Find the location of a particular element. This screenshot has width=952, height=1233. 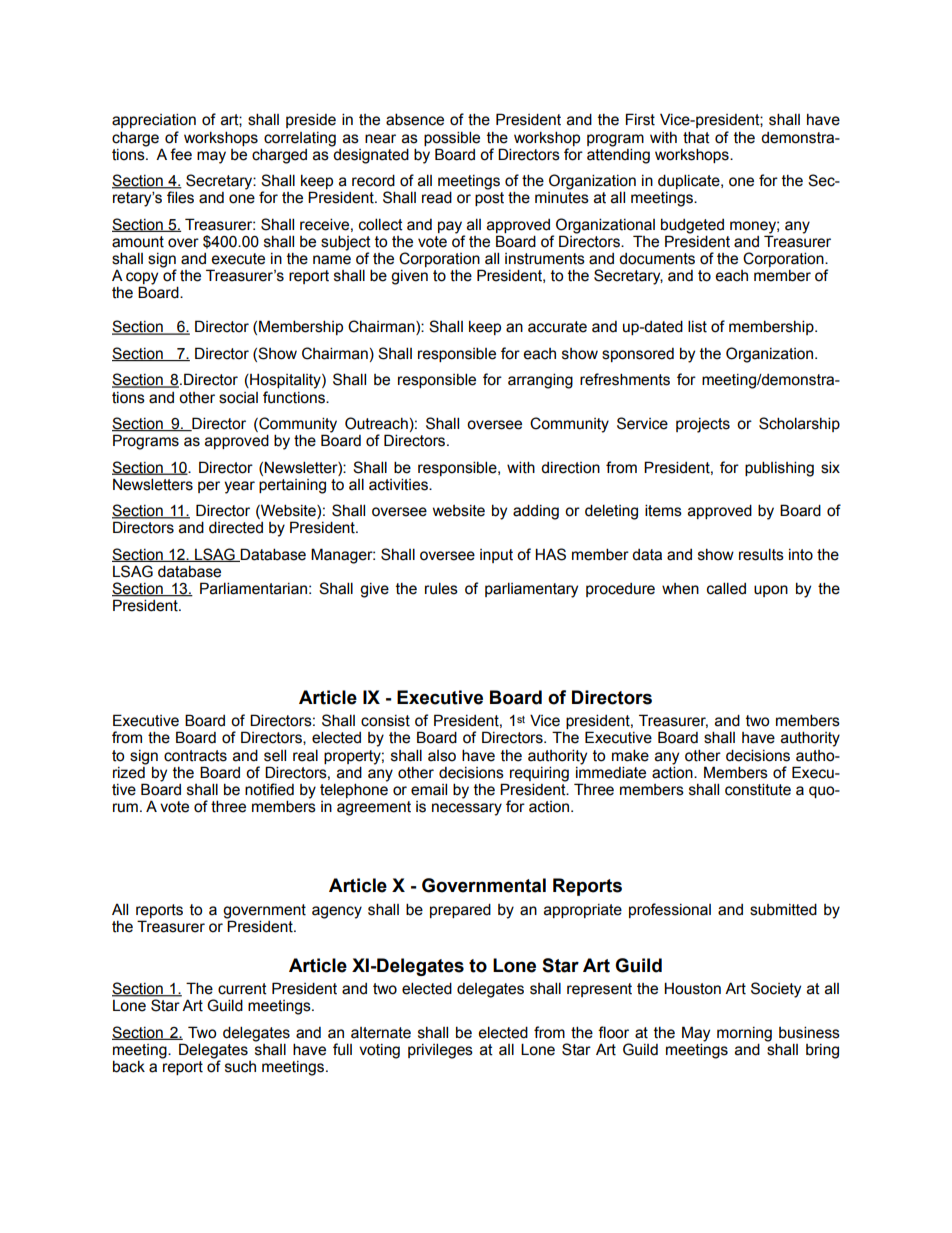

such is located at coordinates (240, 1067).
